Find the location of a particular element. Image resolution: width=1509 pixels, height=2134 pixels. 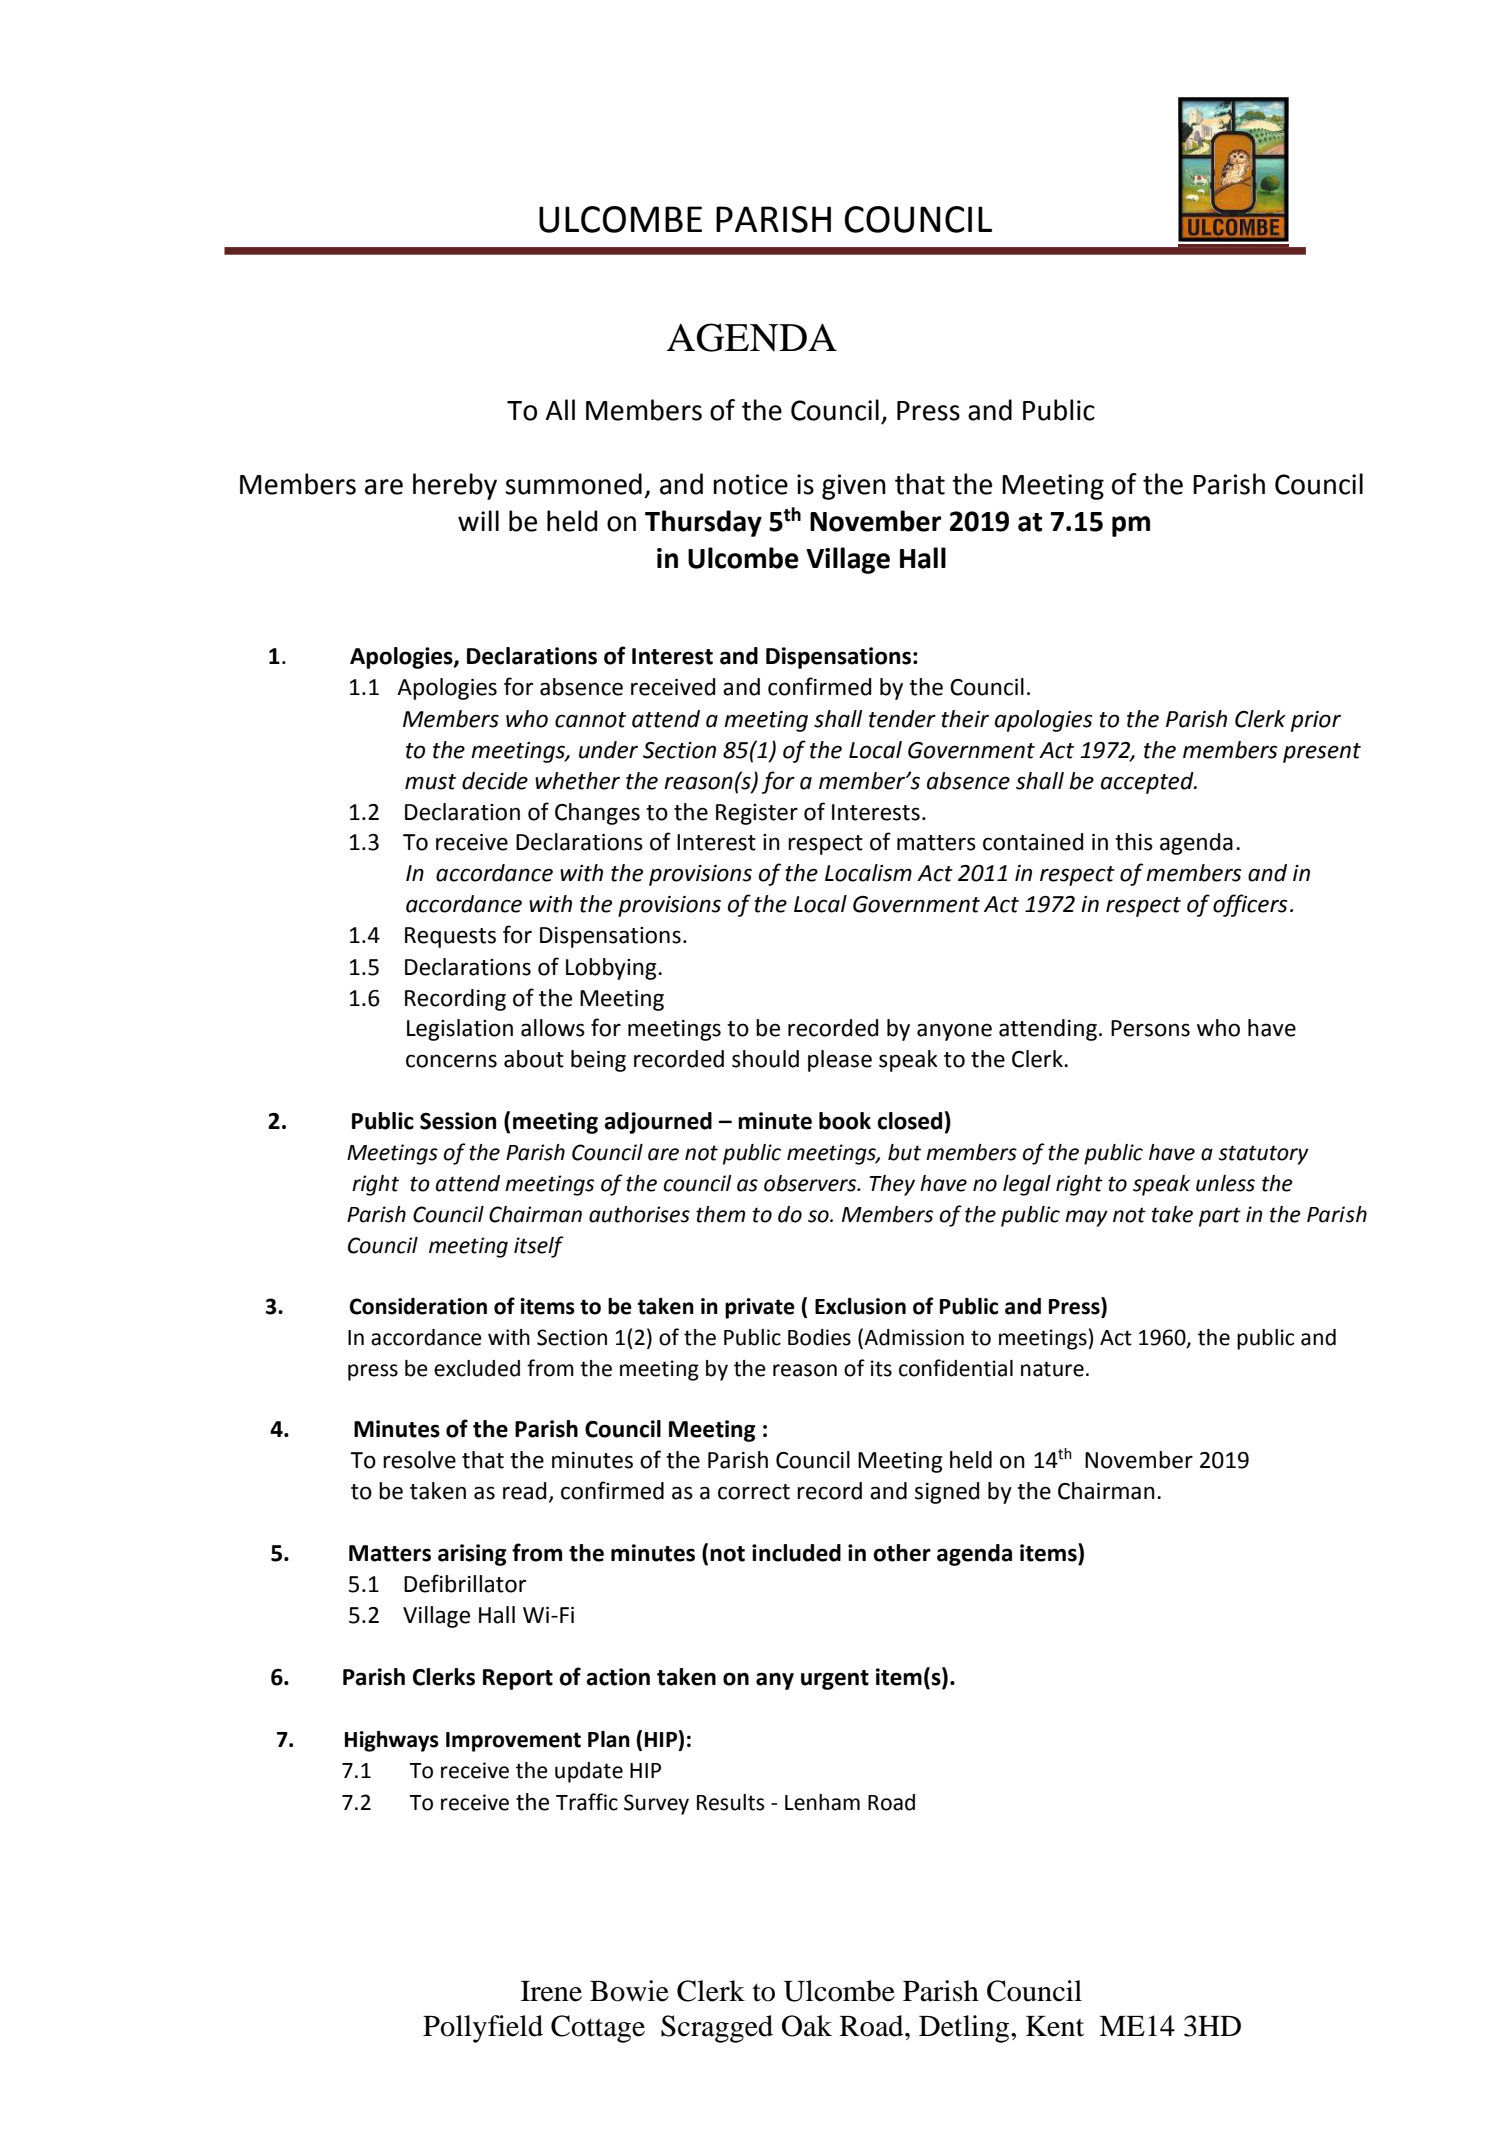

read is located at coordinates (524, 1491).
